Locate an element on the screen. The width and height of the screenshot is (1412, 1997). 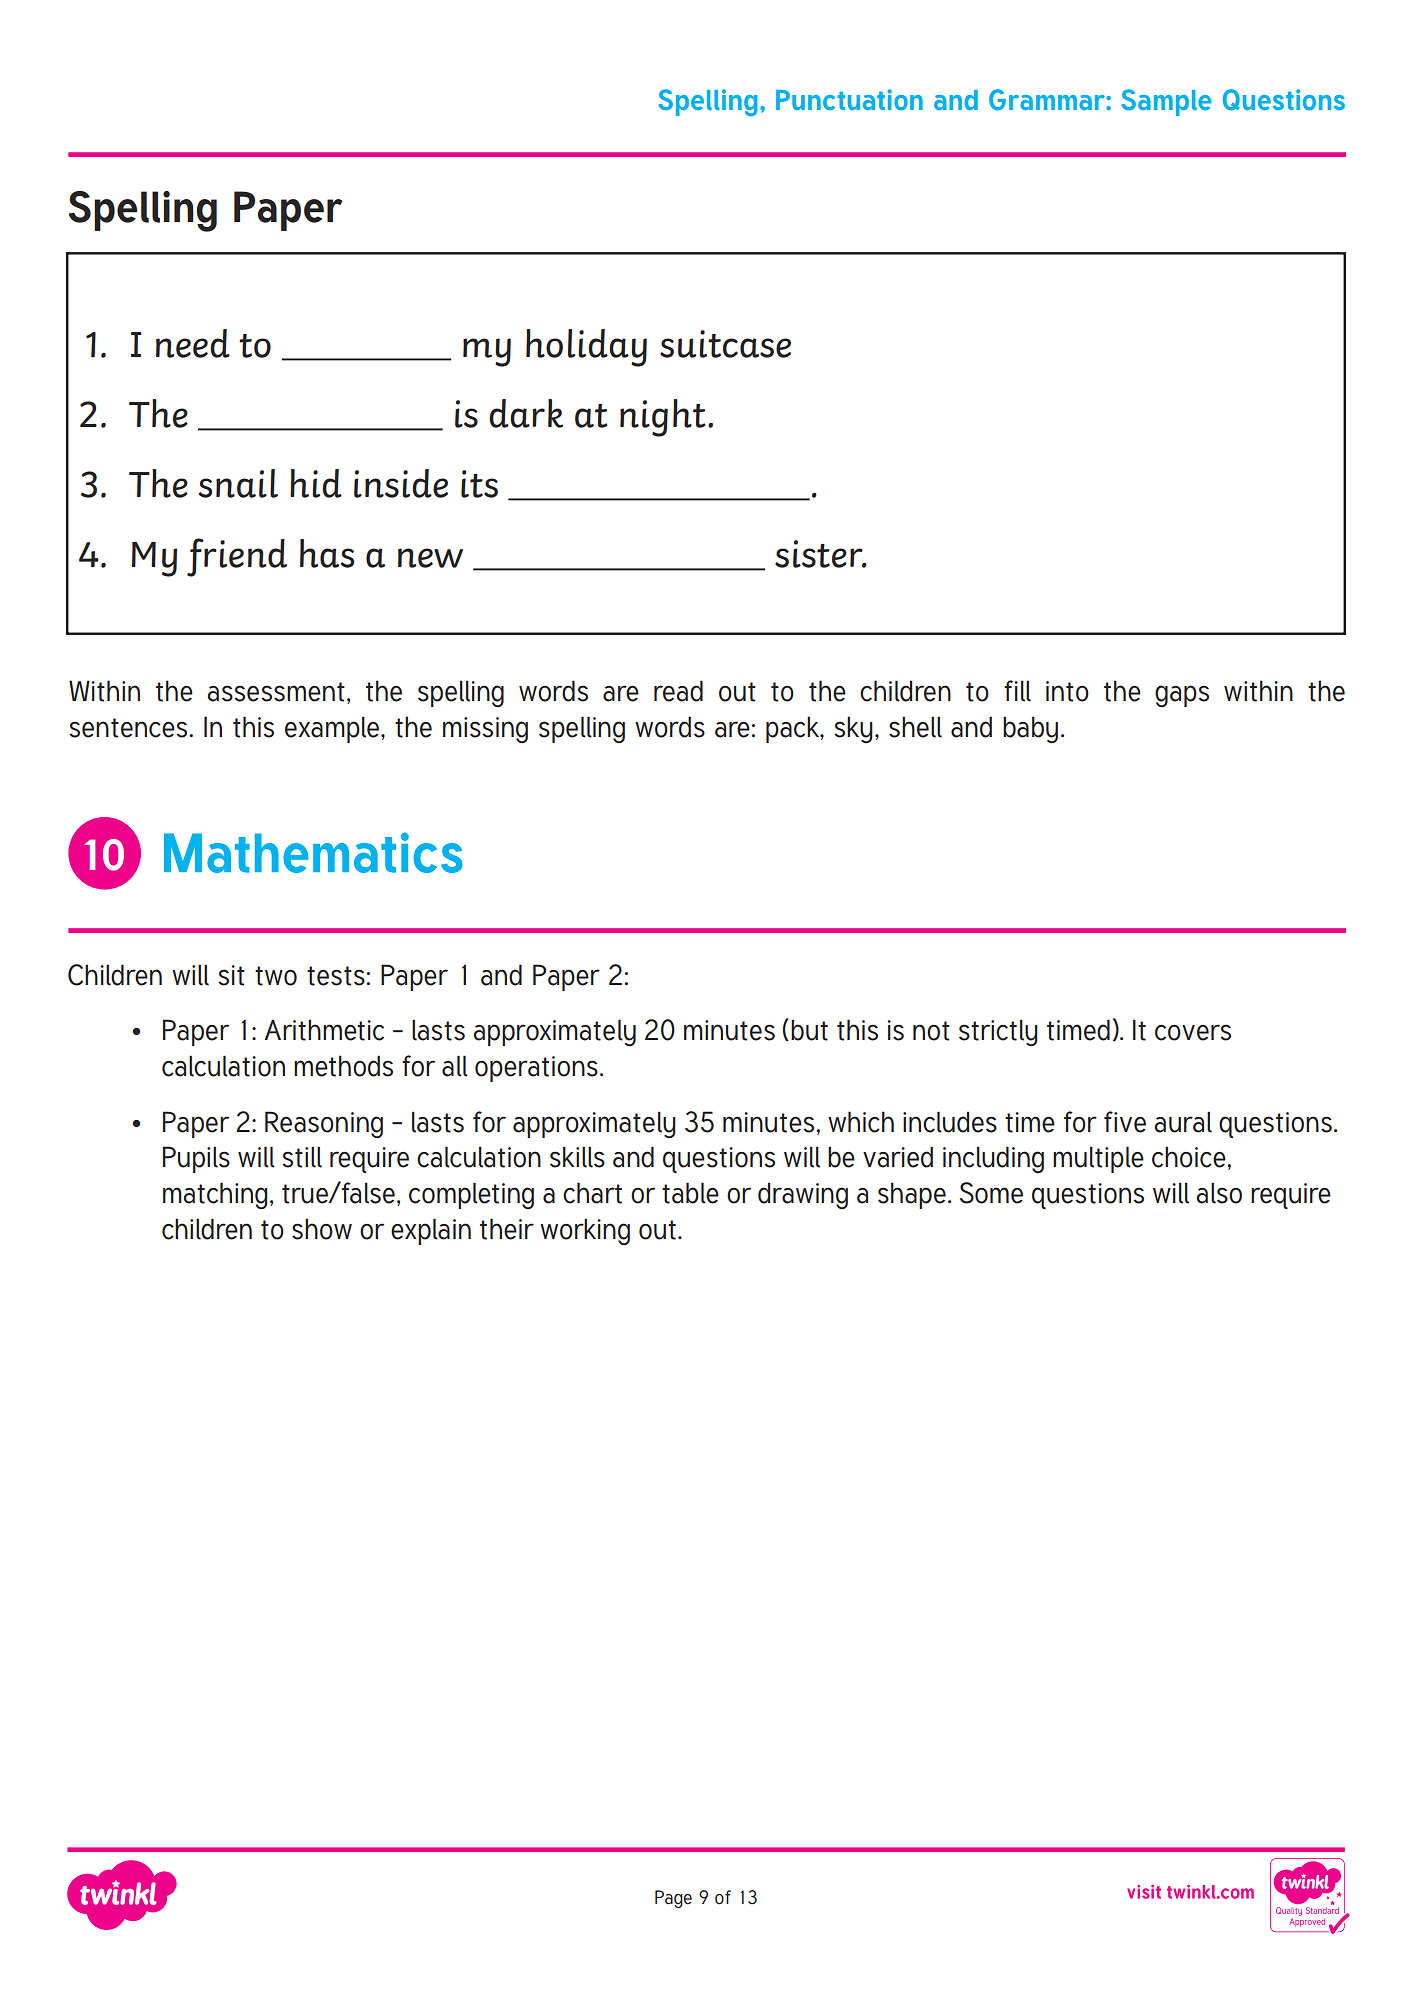
working is located at coordinates (585, 1232).
